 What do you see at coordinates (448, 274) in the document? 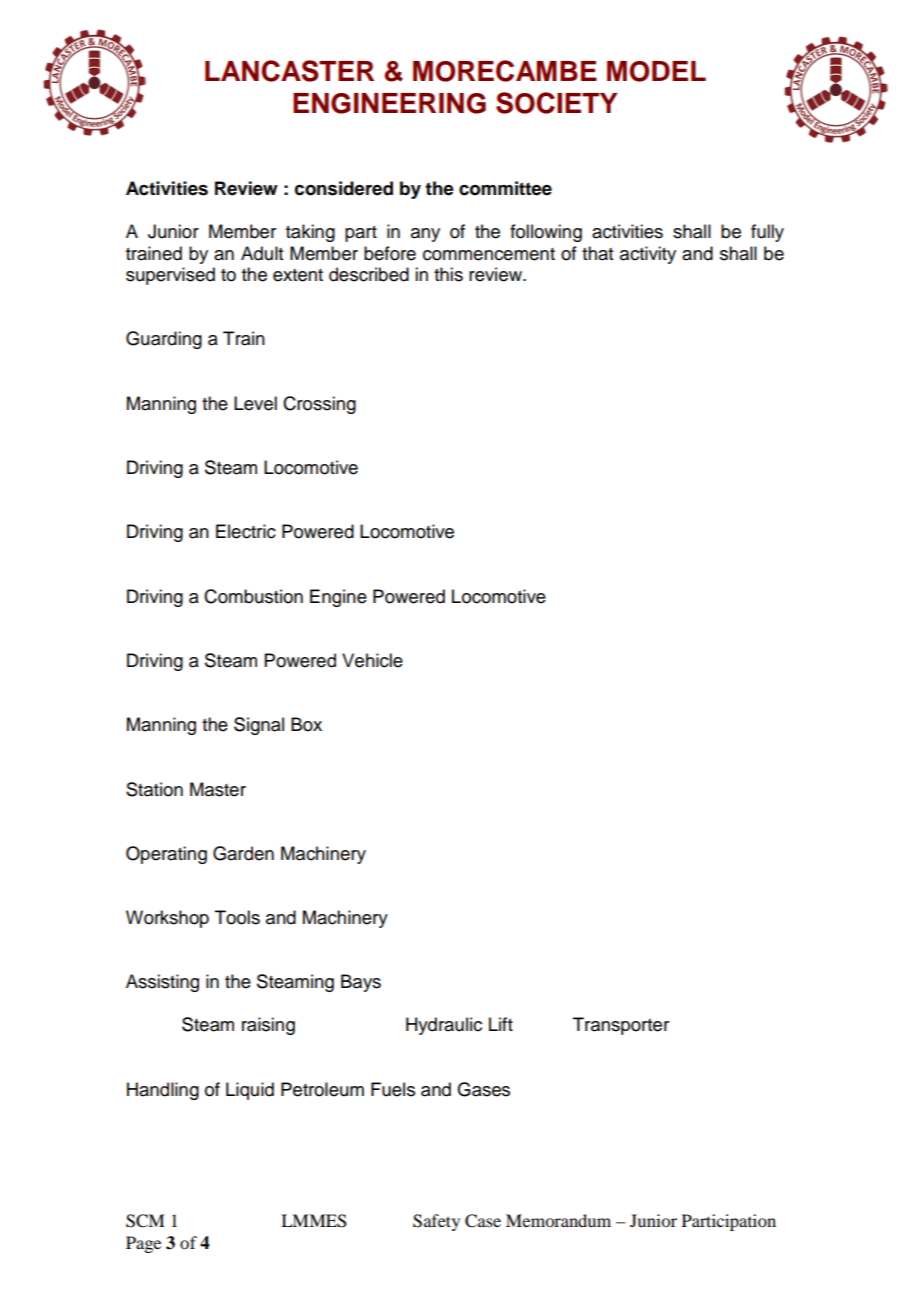
I see `this` at bounding box center [448, 274].
